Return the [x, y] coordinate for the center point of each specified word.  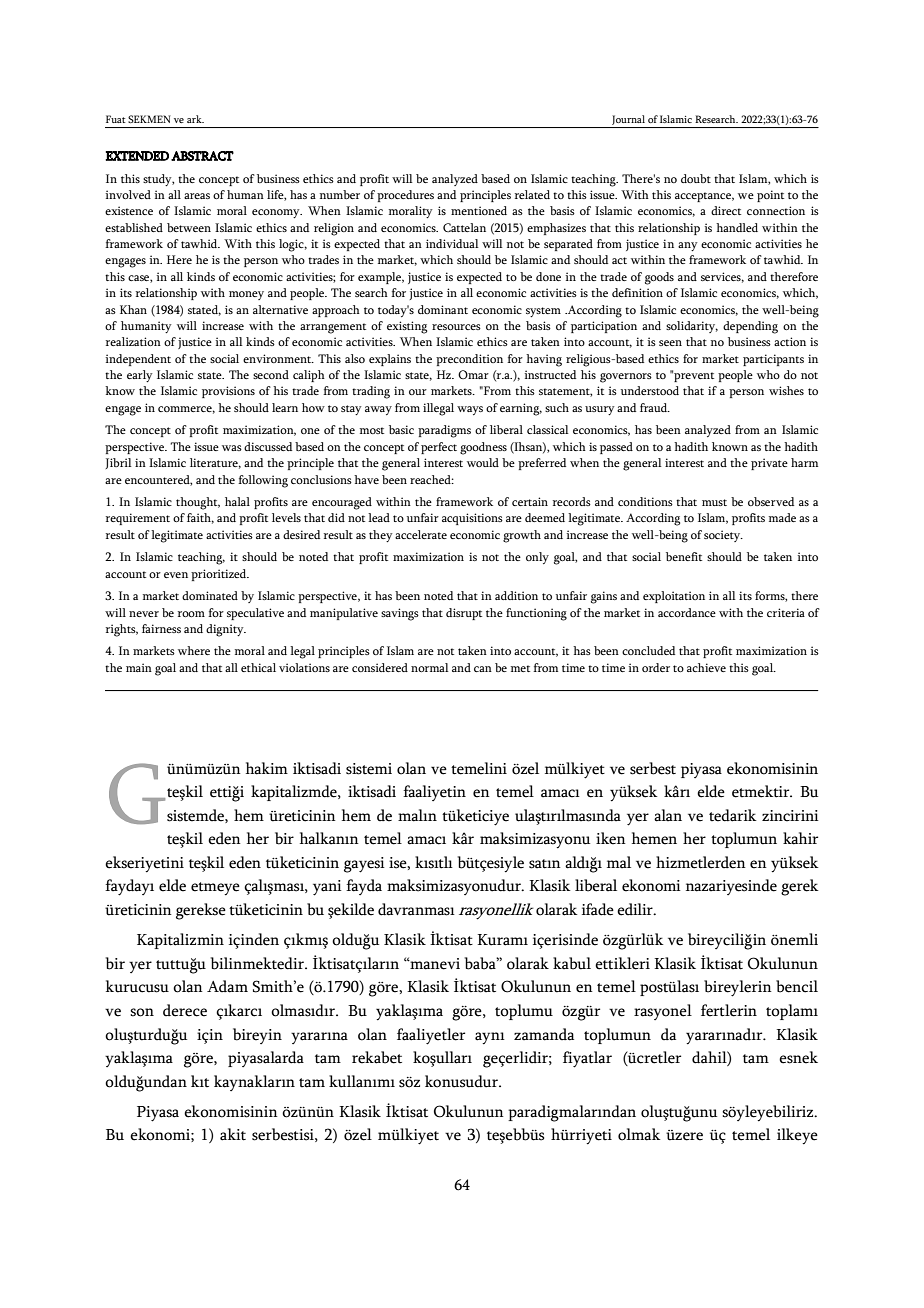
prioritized [220, 575]
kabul [572, 963]
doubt [696, 178]
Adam [227, 986]
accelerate [421, 534]
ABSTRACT [202, 156]
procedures [405, 196]
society [723, 536]
